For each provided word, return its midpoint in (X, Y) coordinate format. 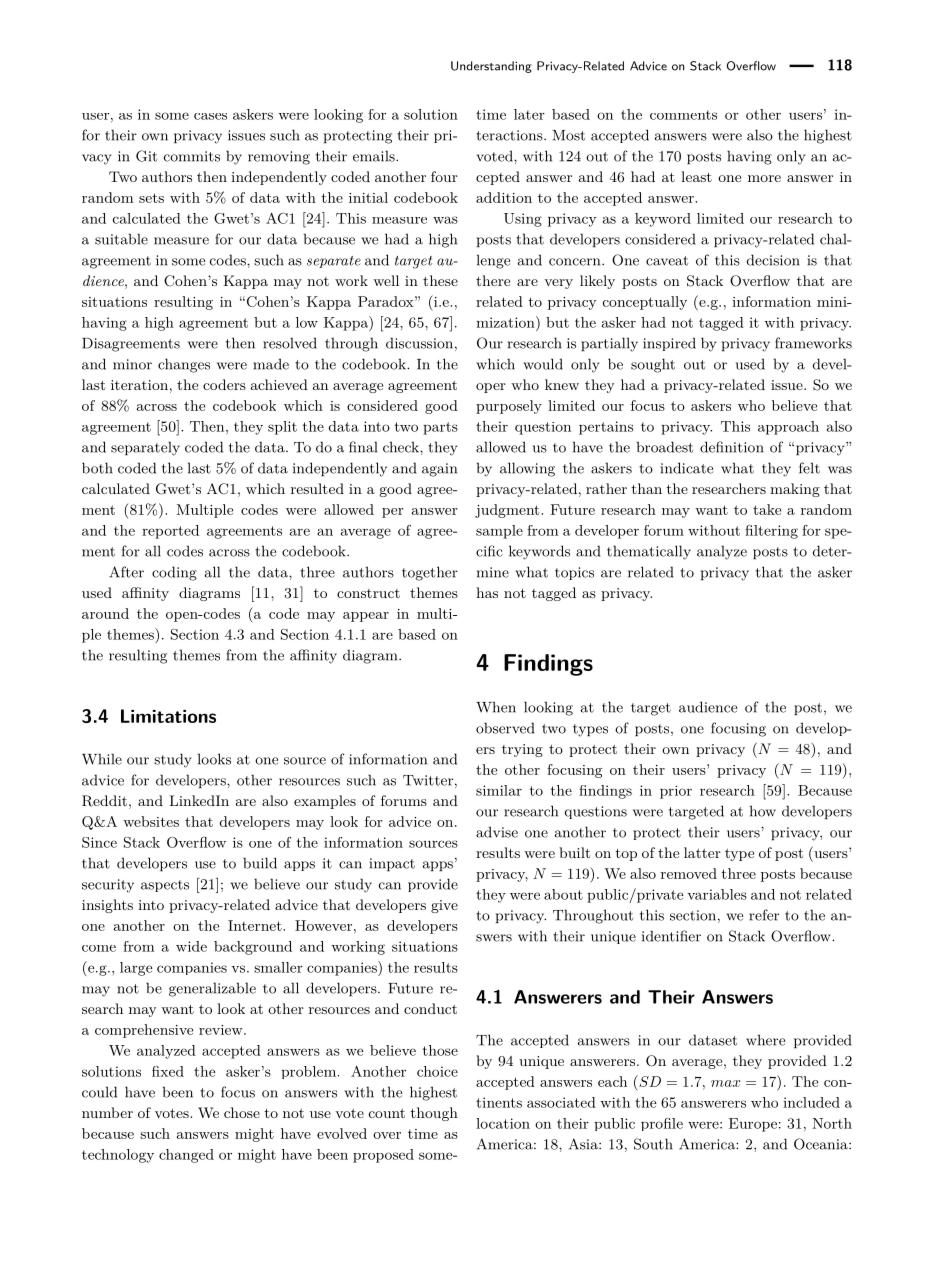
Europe (753, 1125)
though (434, 1114)
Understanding (491, 67)
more (764, 178)
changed (186, 1156)
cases (210, 116)
